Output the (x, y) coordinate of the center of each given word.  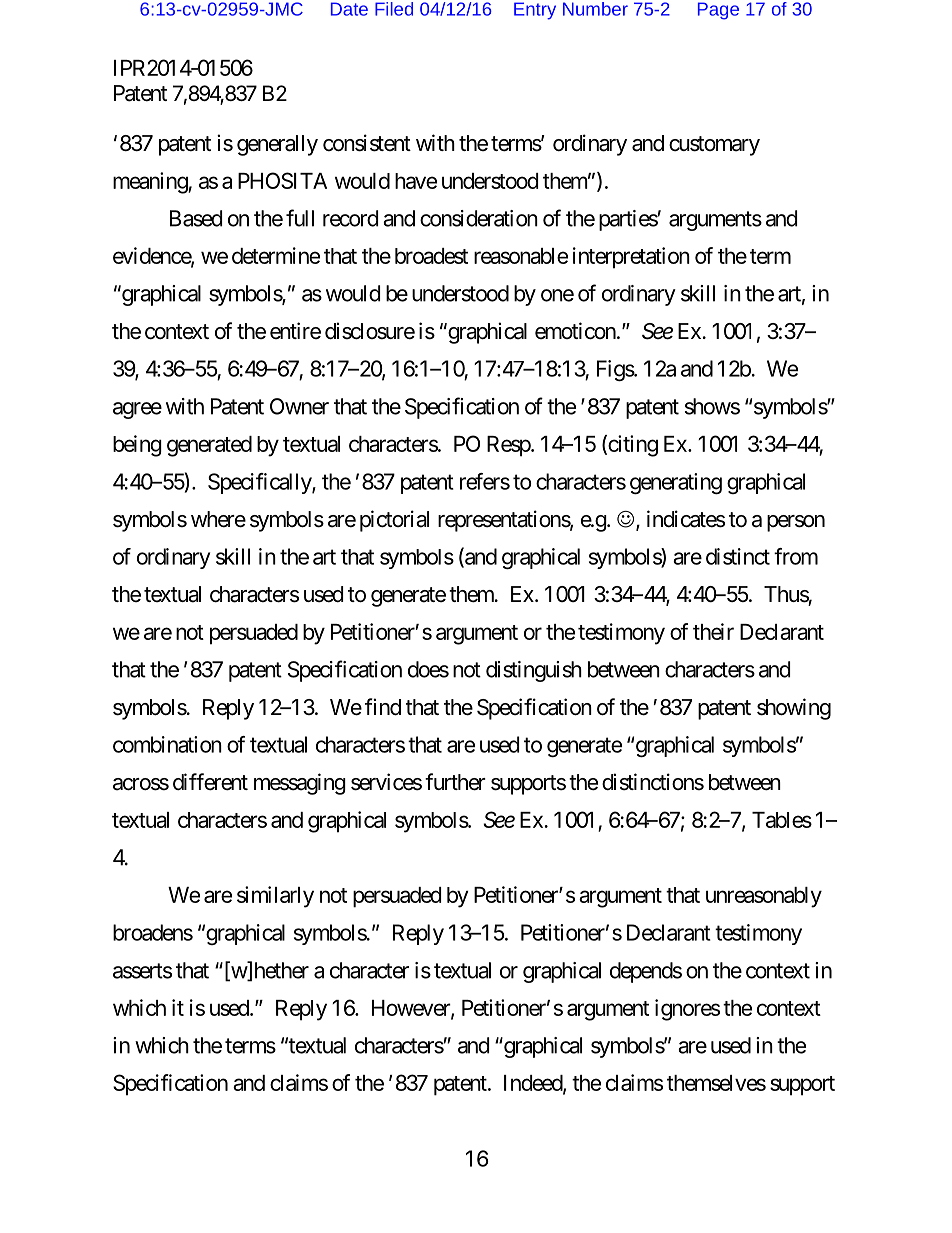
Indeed (534, 1084)
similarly (275, 897)
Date (349, 9)
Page (718, 11)
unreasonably (764, 897)
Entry (535, 11)
